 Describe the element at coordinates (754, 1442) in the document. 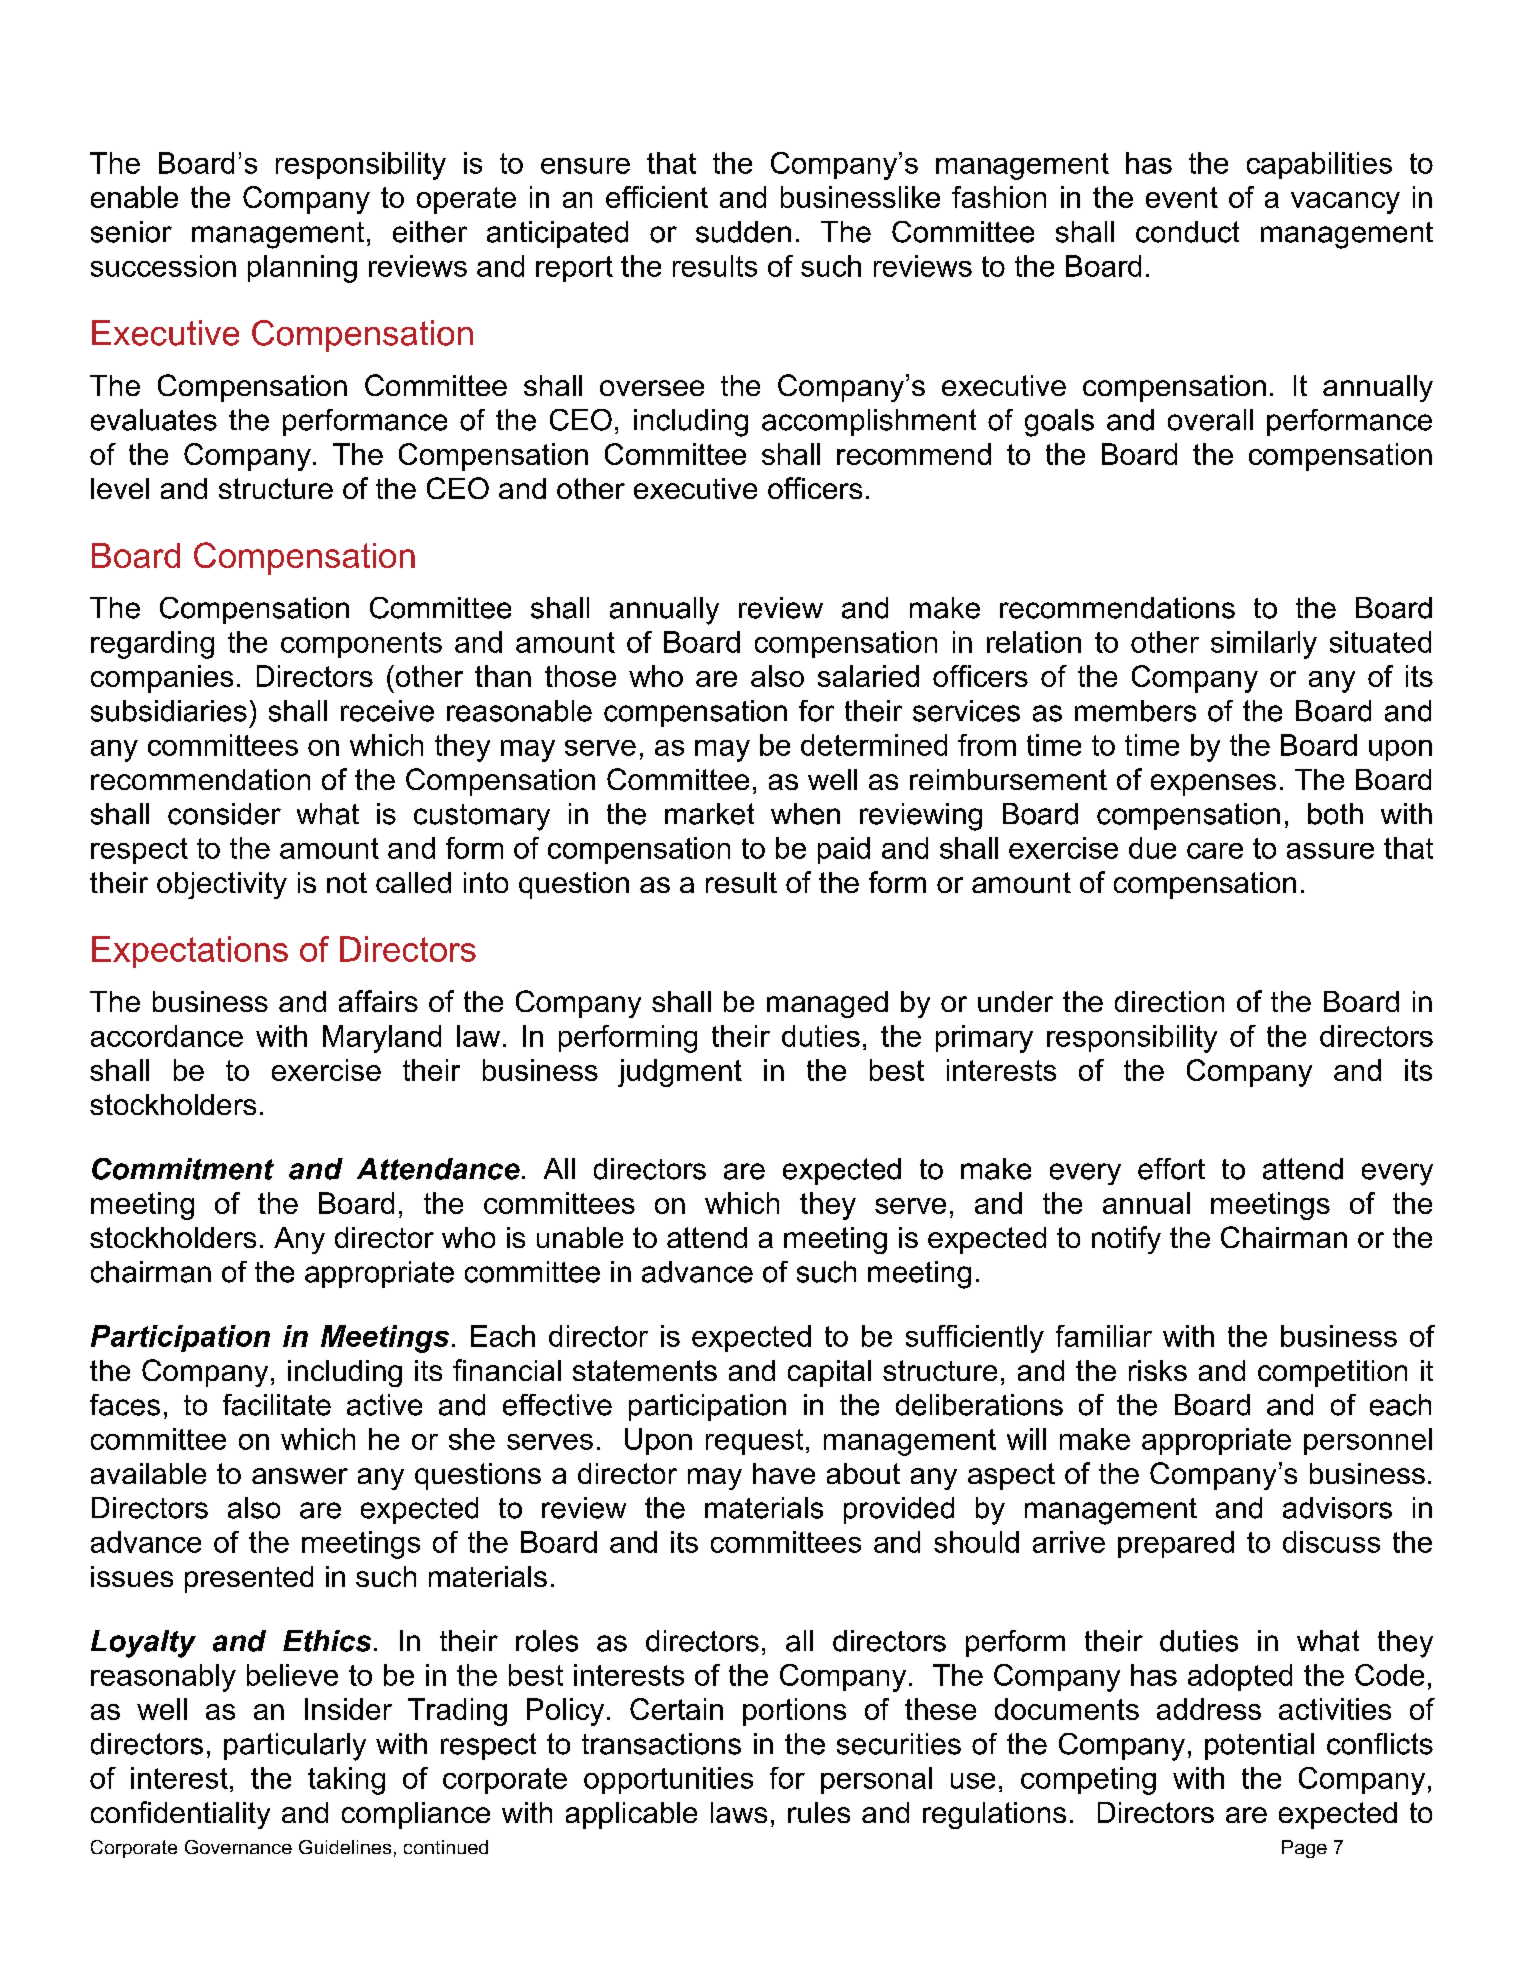

I see `request` at that location.
